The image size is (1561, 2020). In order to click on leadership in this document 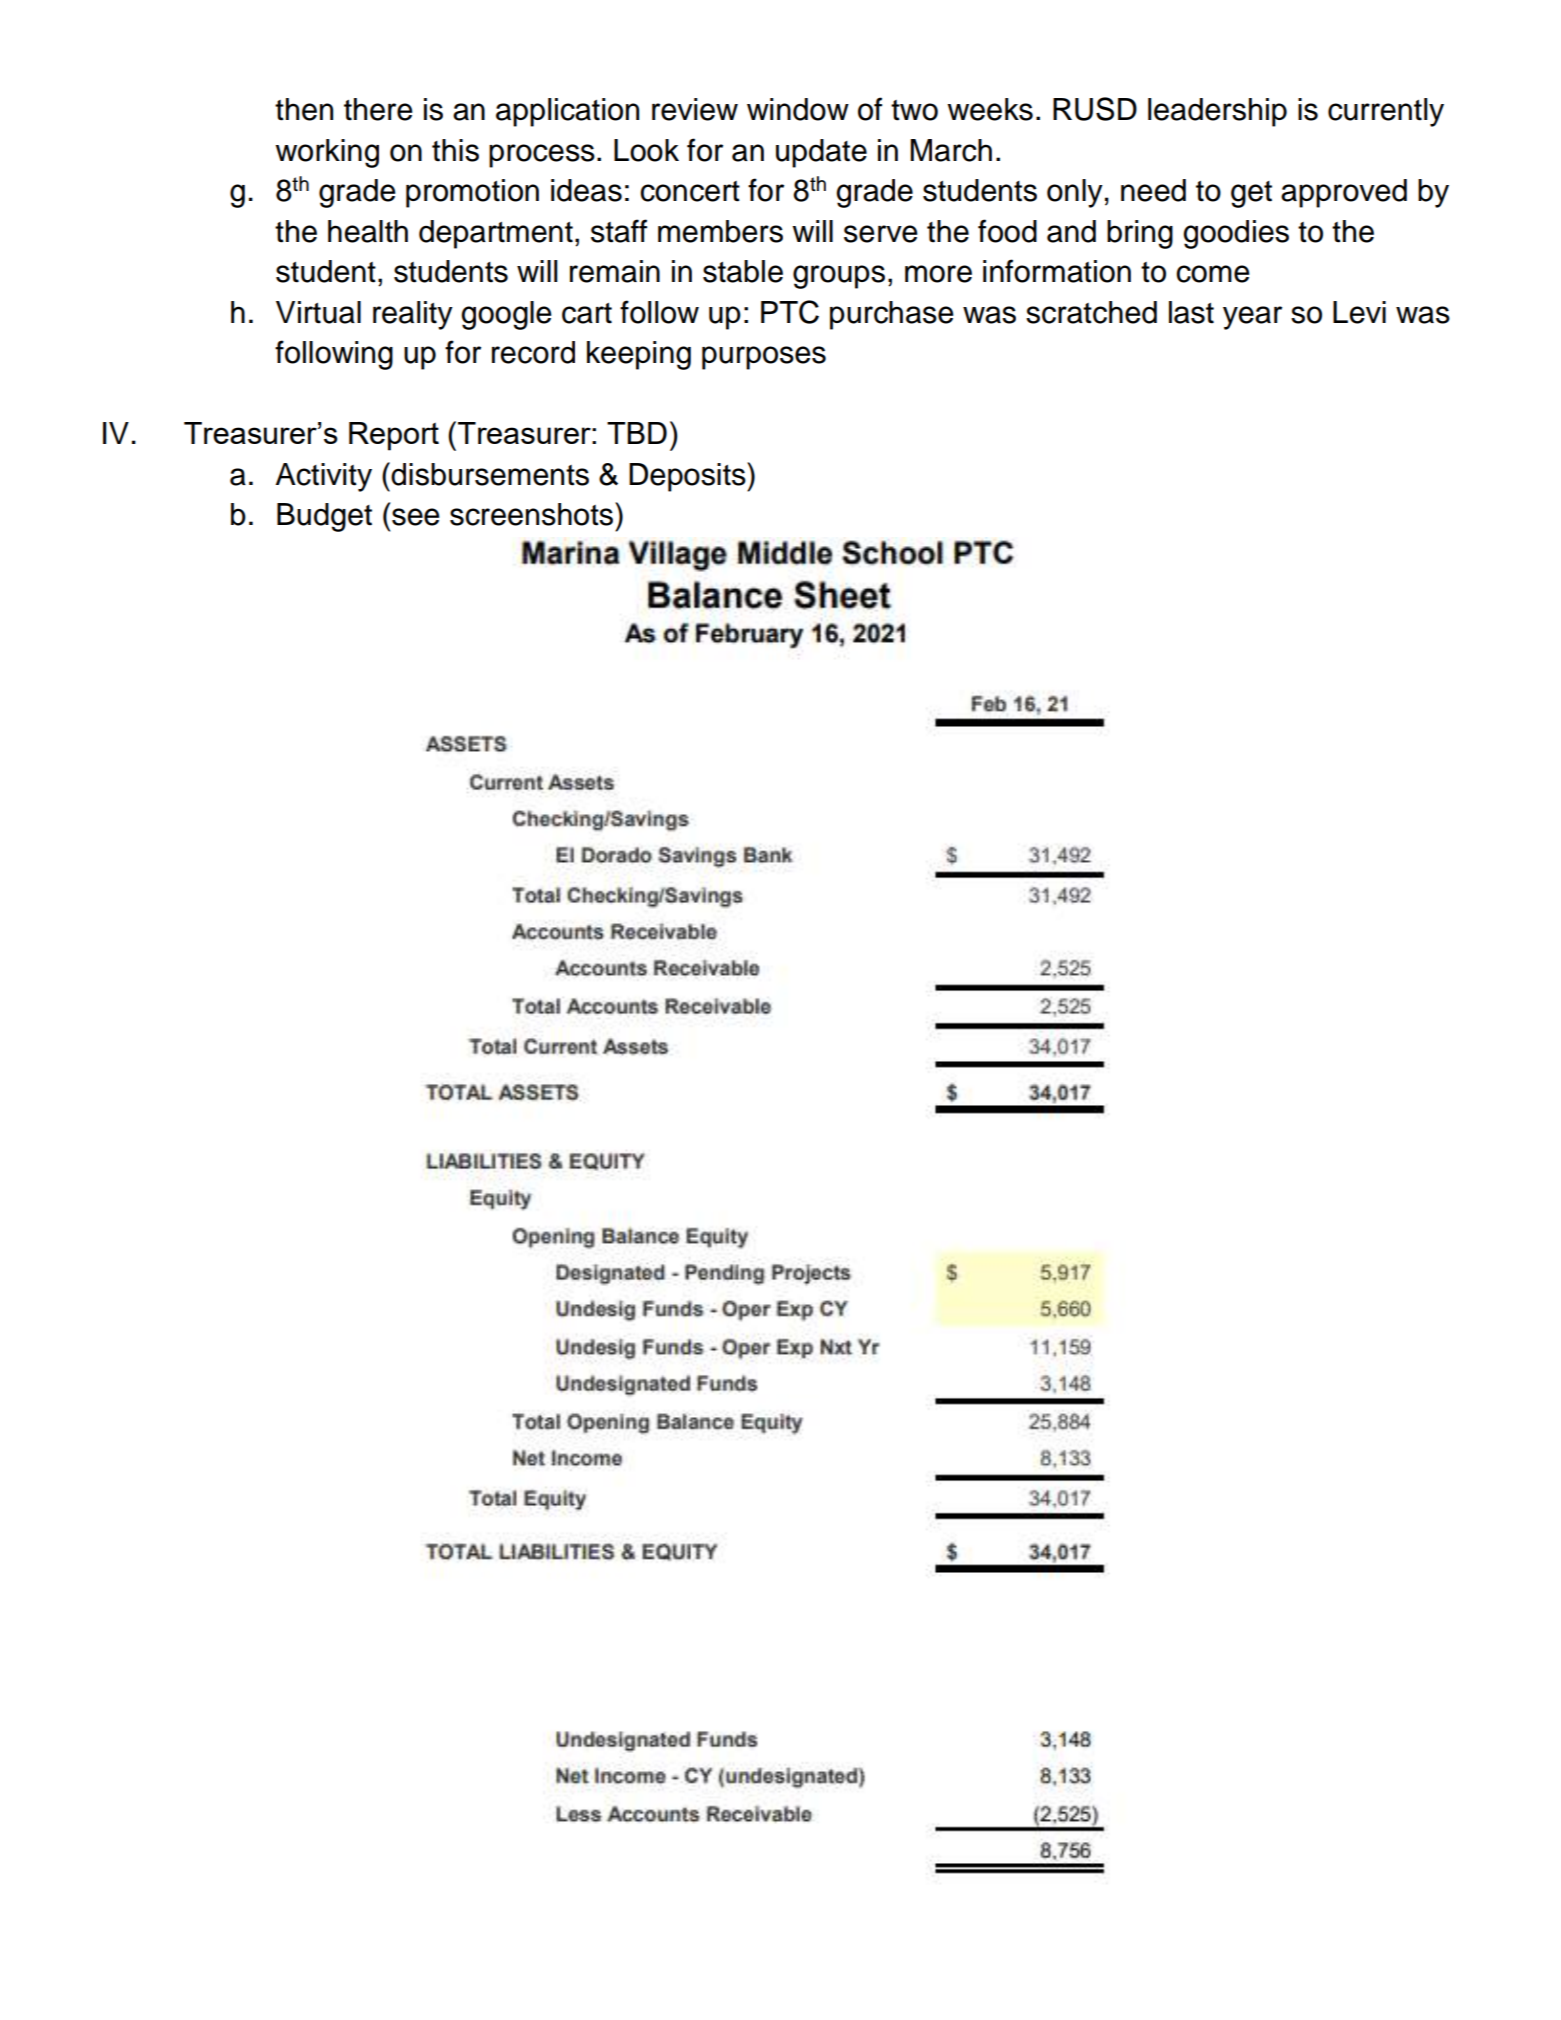, I will do `click(1217, 112)`.
